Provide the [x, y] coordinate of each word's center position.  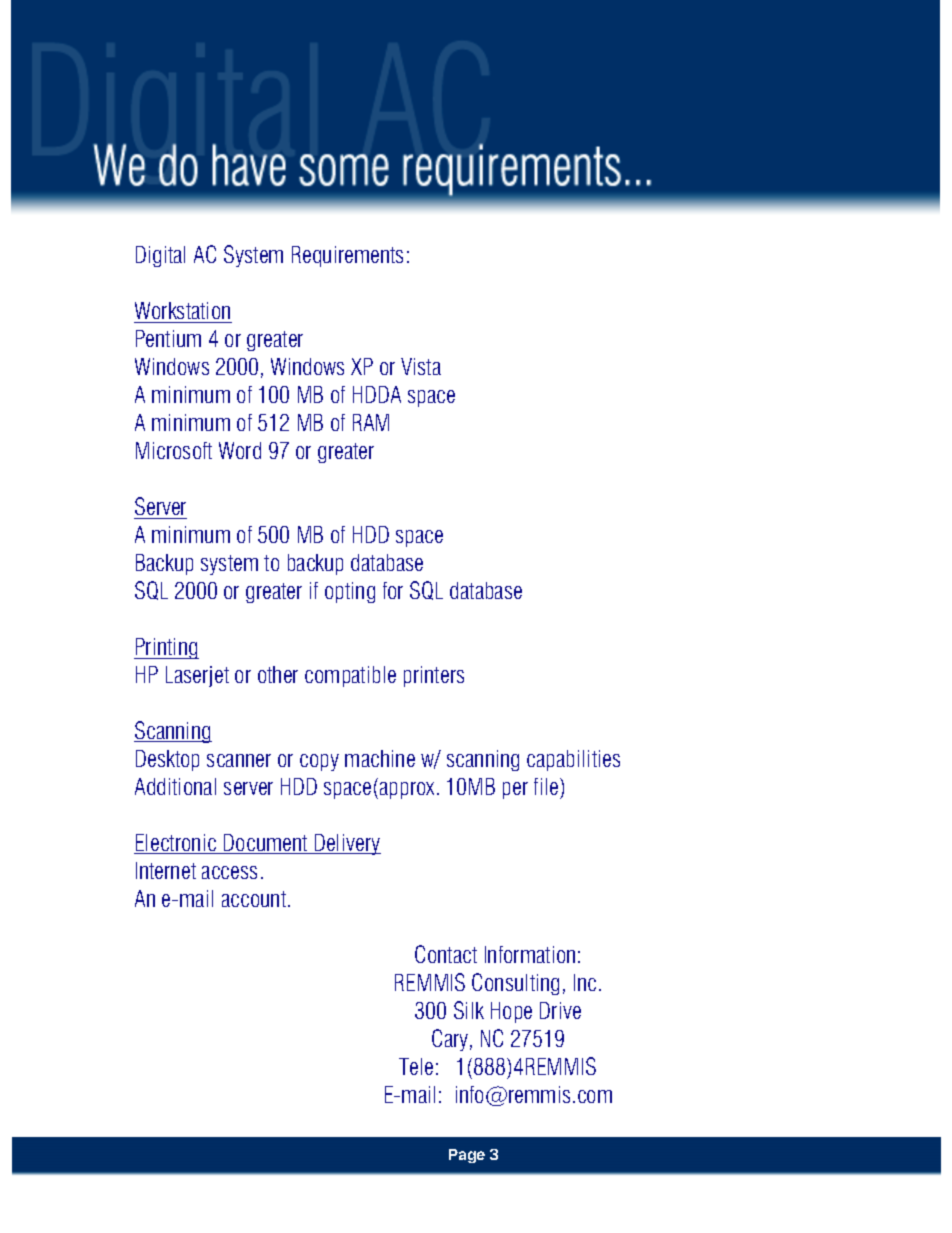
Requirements [347, 256]
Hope [511, 1012]
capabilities [573, 760]
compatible [350, 676]
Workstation [182, 310]
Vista [421, 366]
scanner [239, 760]
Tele [416, 1066]
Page [467, 1156]
